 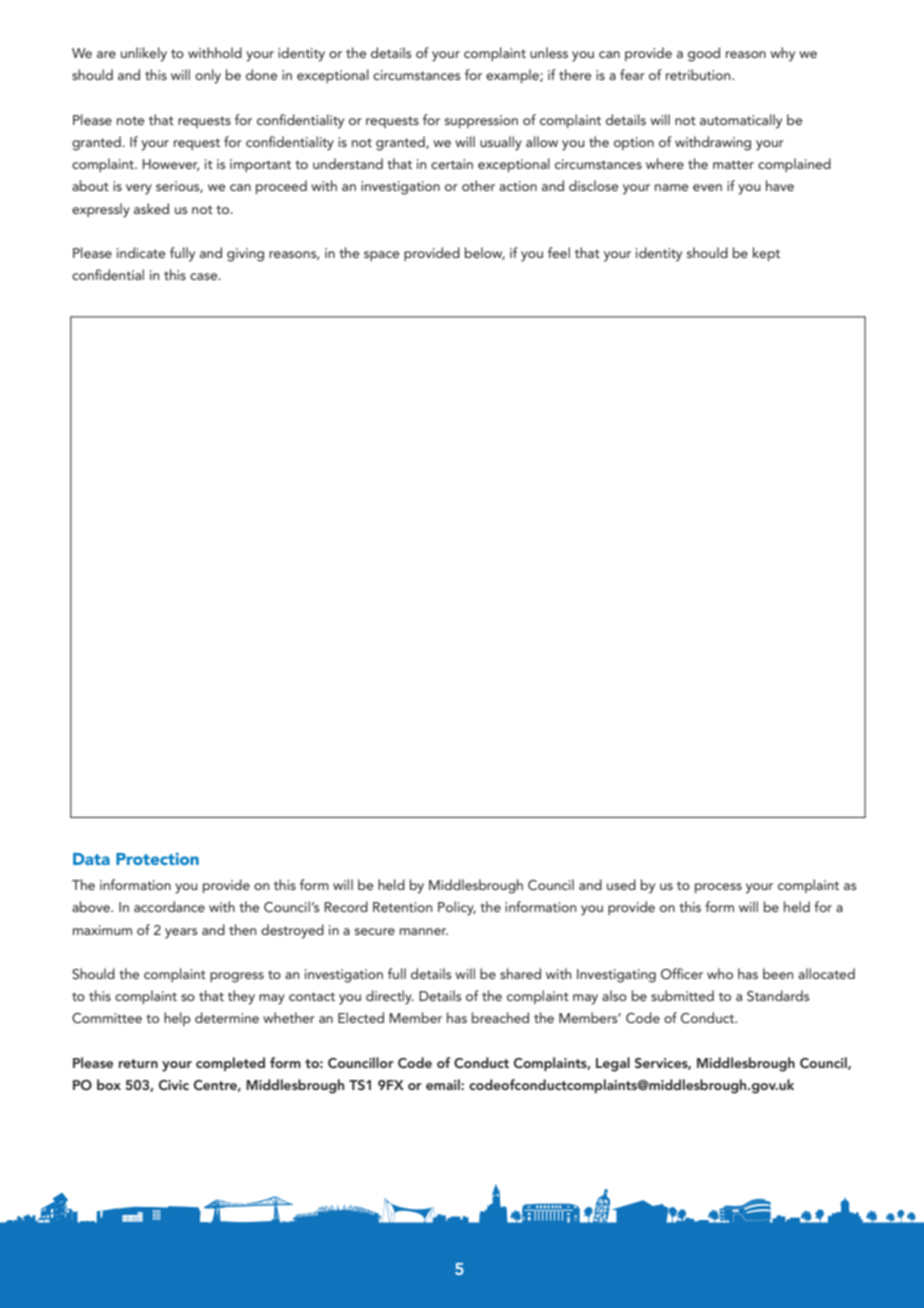 I want to click on used, so click(x=621, y=884).
